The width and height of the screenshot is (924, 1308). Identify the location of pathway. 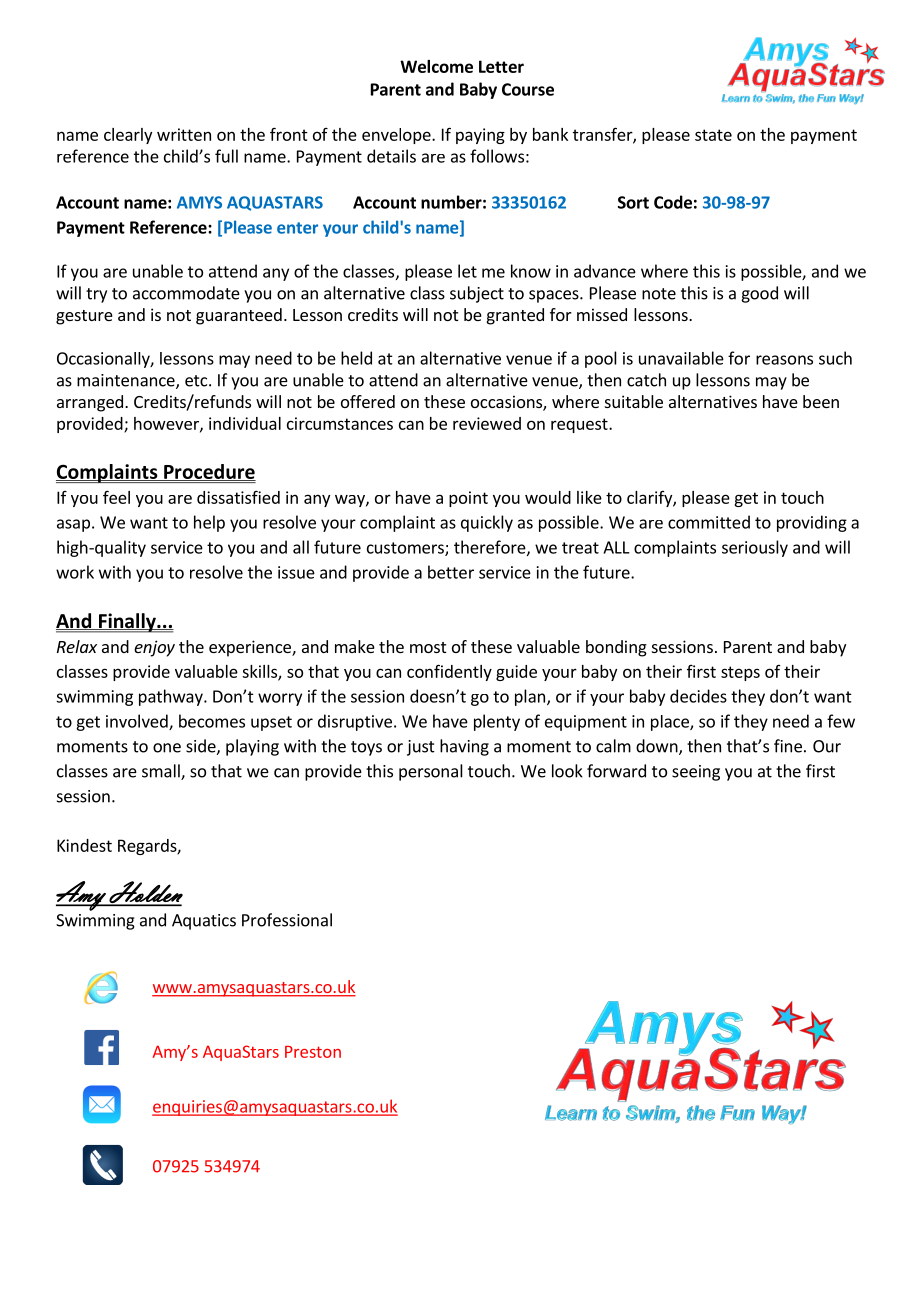
(172, 697).
